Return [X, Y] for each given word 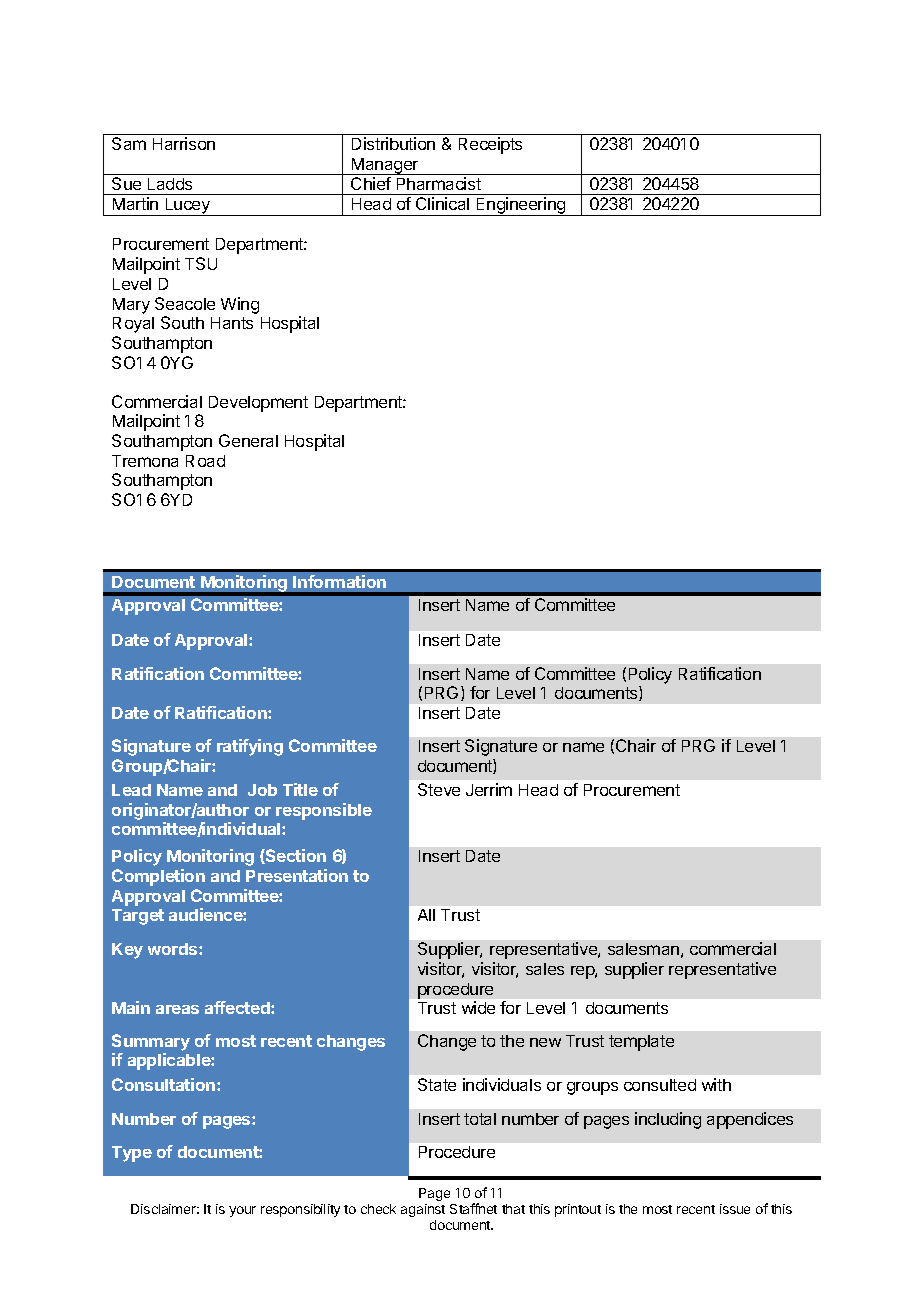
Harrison [184, 143]
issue [735, 1209]
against [423, 1210]
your [242, 1211]
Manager [385, 166]
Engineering [521, 206]
